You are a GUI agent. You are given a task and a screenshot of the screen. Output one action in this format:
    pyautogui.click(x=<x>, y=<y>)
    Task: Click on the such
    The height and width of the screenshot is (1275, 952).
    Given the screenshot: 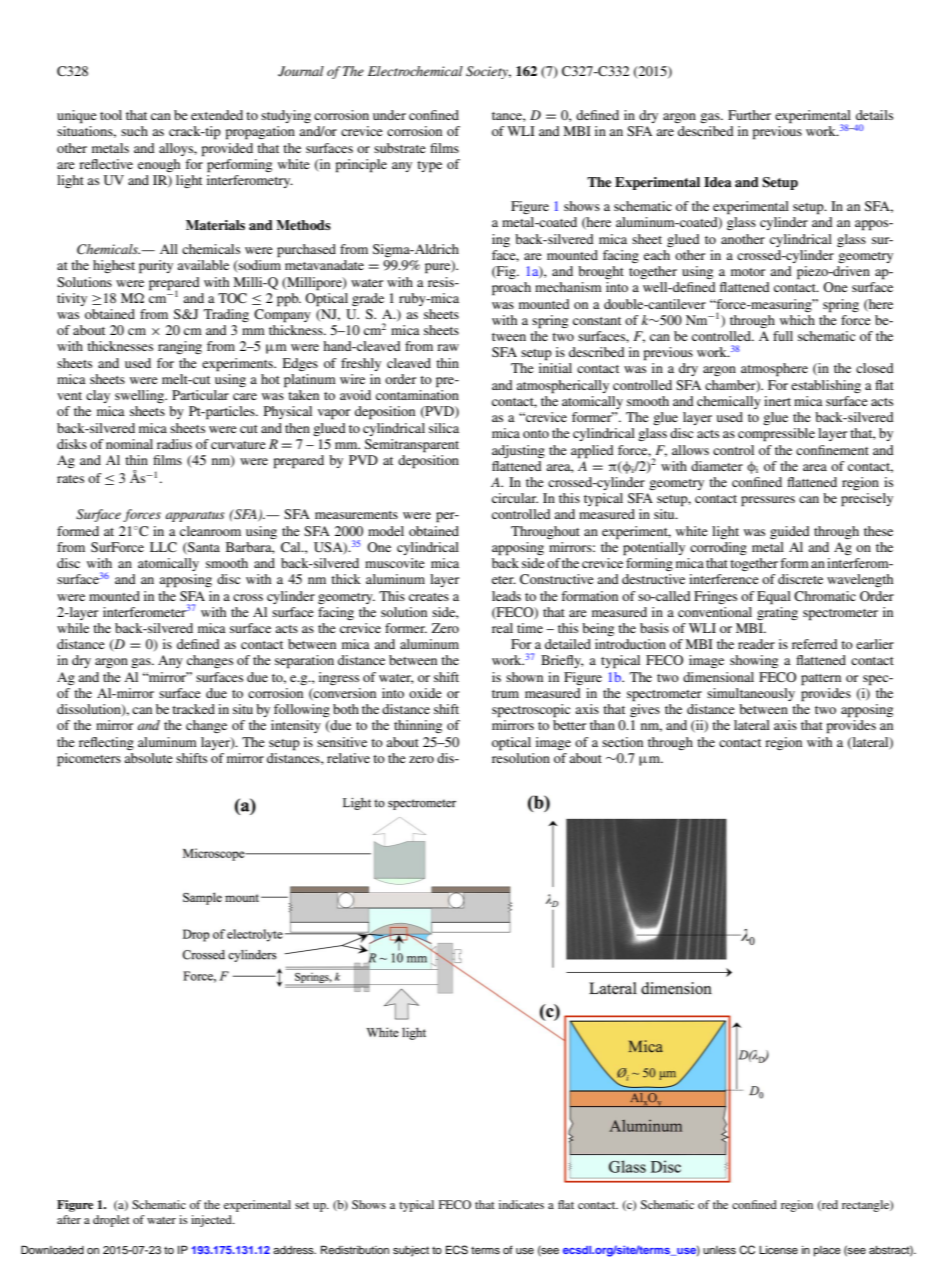 What is the action you would take?
    pyautogui.click(x=134, y=131)
